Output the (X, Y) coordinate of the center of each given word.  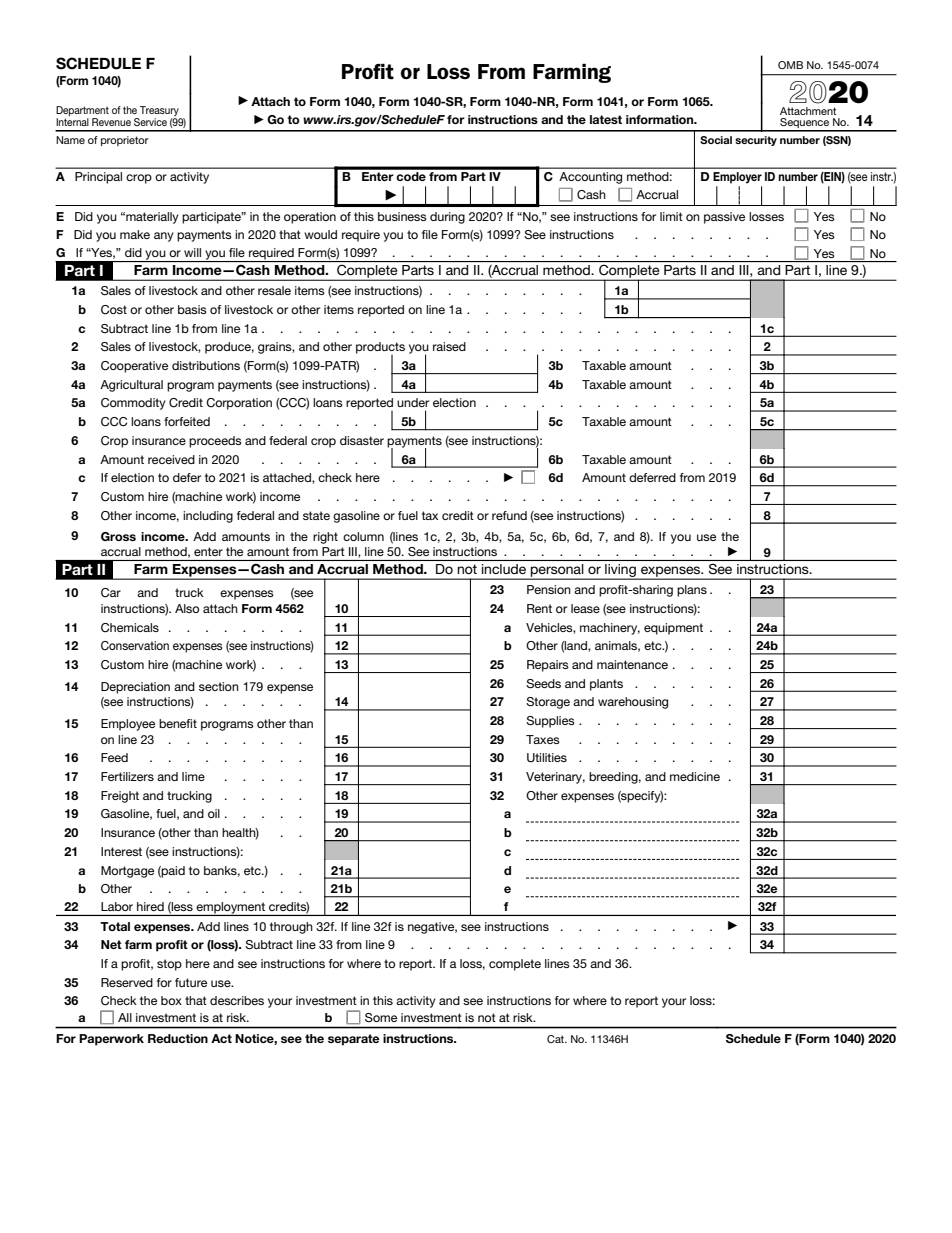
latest (606, 119)
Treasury (159, 112)
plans (692, 591)
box (171, 1000)
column (363, 536)
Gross (118, 536)
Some (381, 1017)
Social (716, 140)
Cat (557, 1039)
